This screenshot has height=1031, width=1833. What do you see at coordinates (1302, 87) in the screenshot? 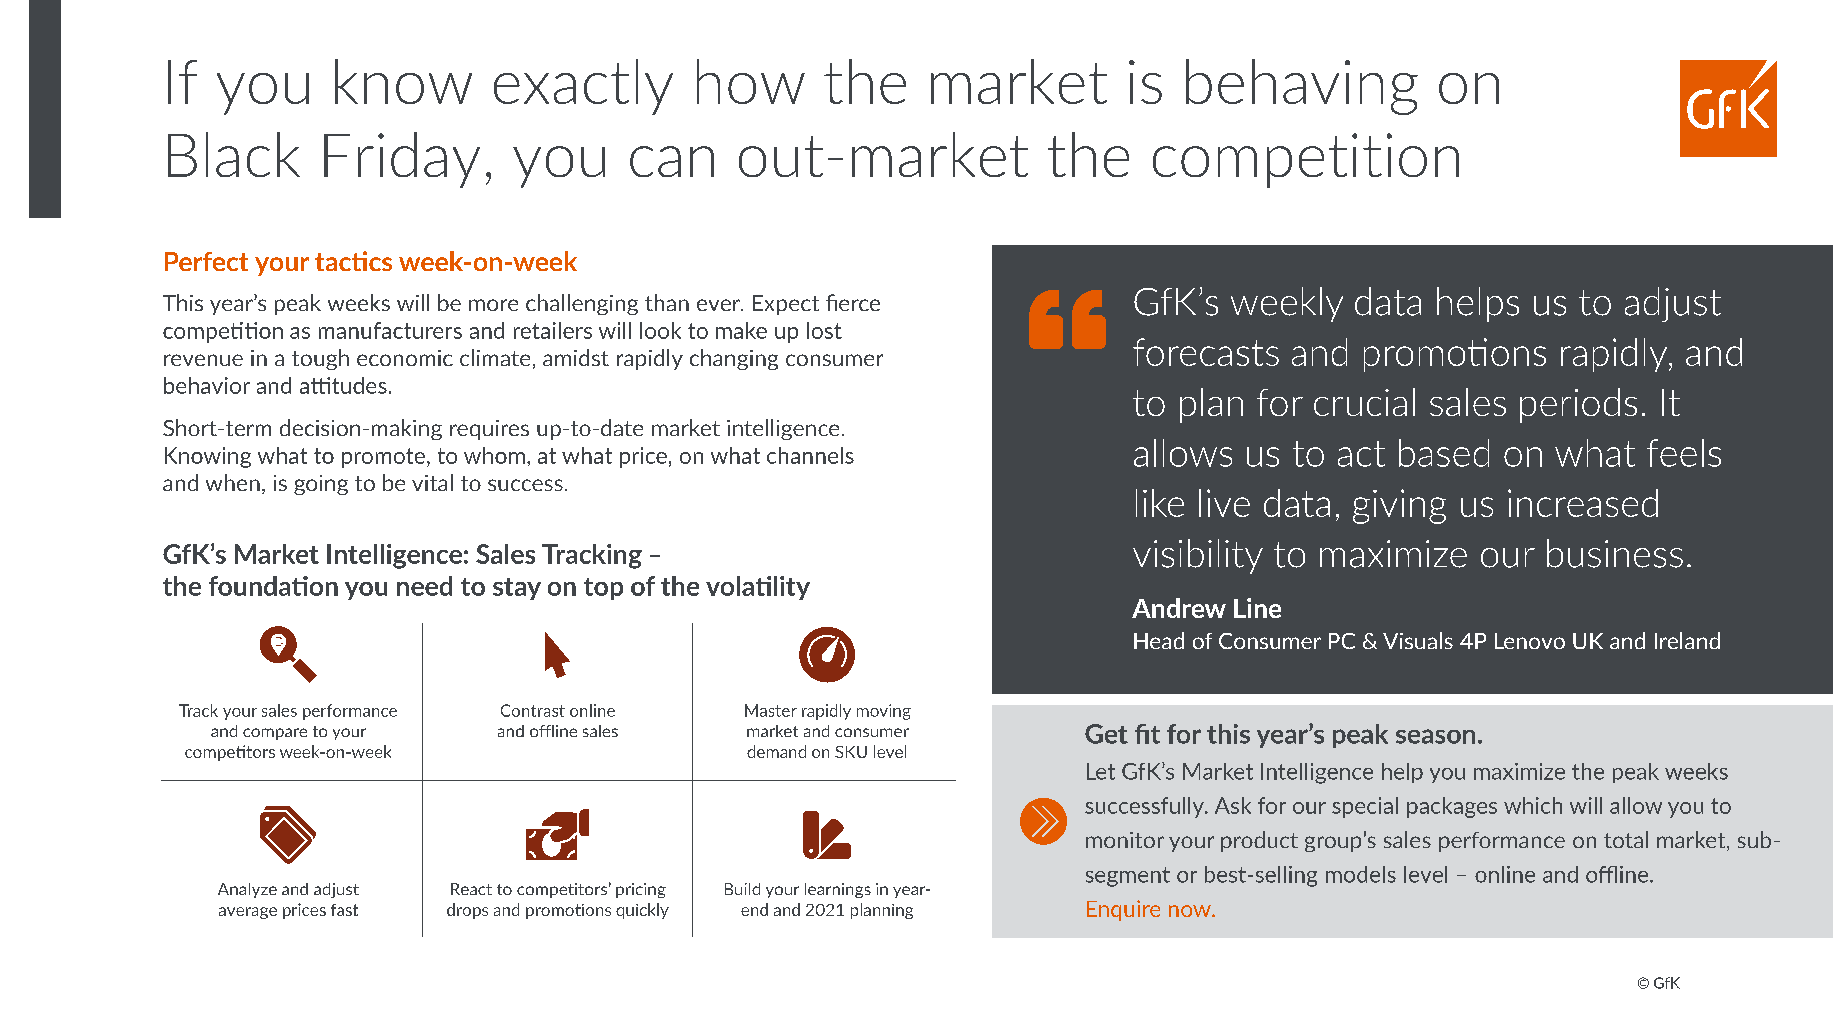
I see `behaving` at bounding box center [1302, 87].
